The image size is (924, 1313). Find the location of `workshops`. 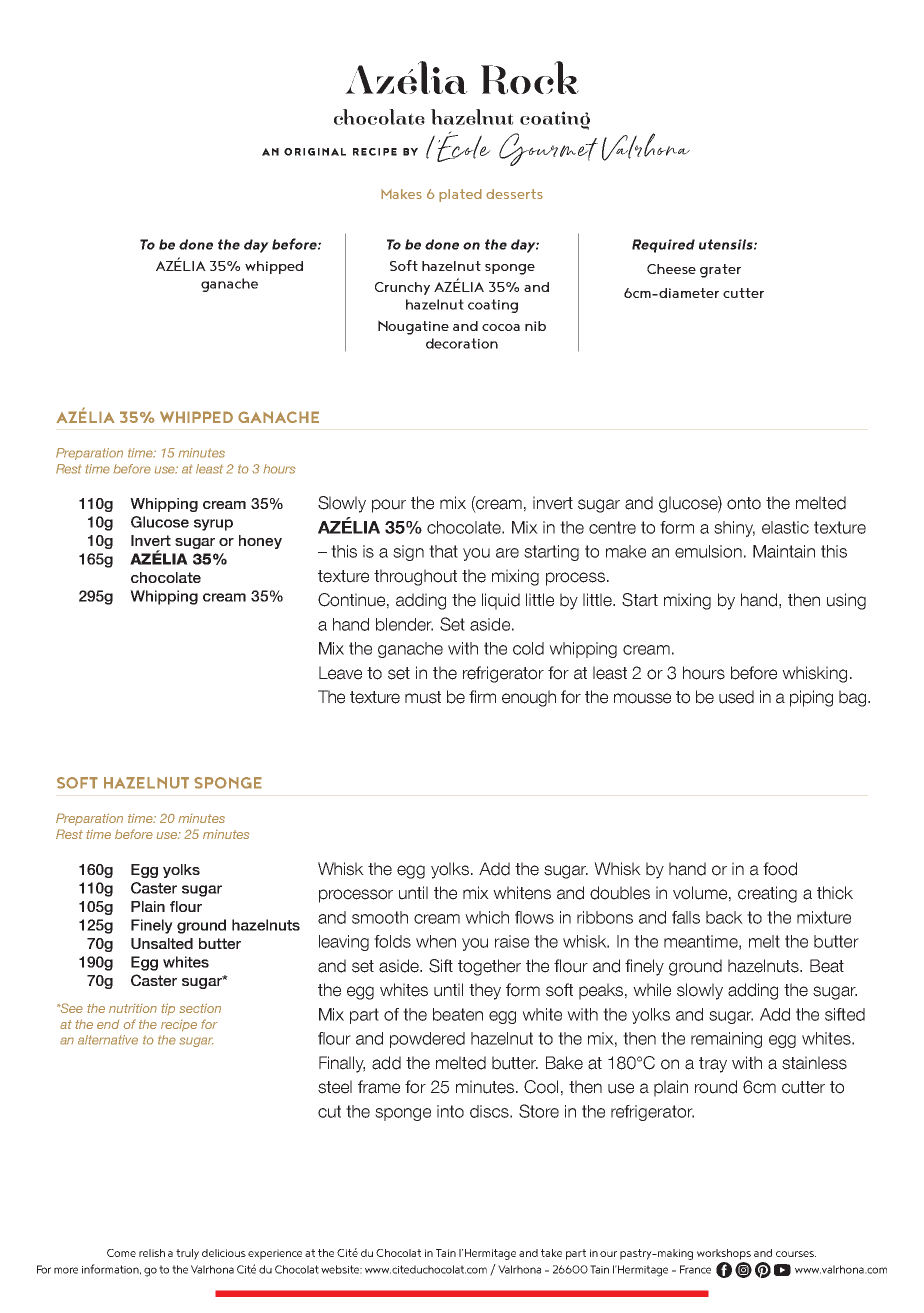

workshops is located at coordinates (724, 1254).
